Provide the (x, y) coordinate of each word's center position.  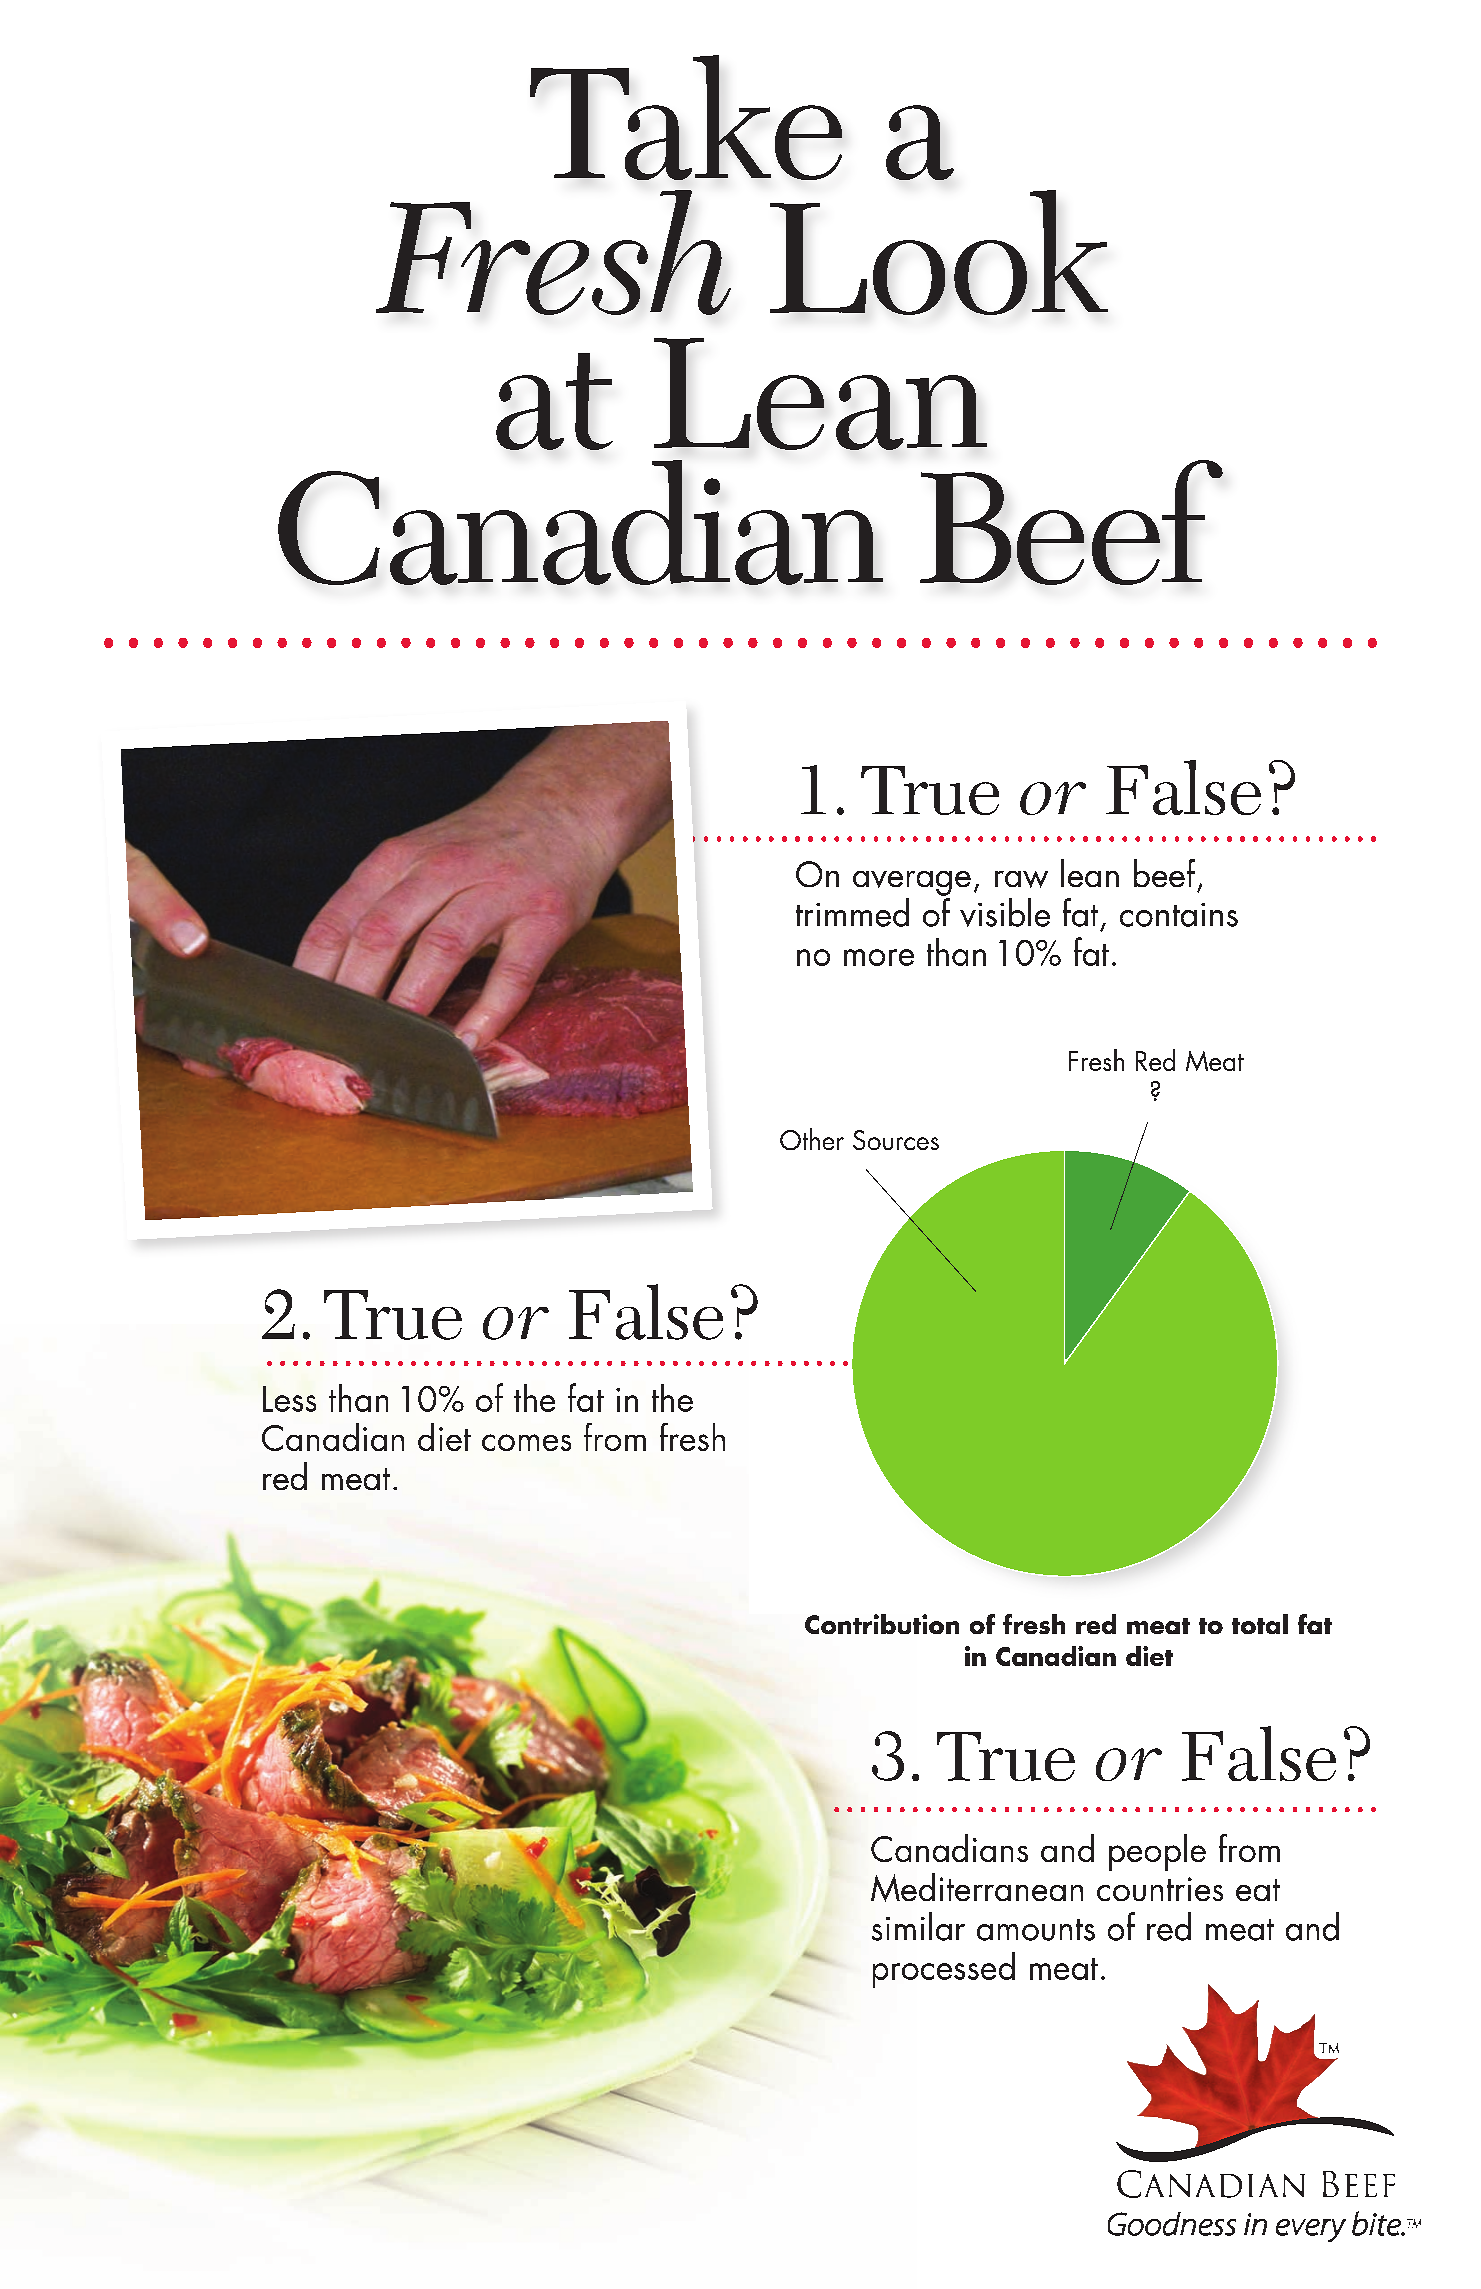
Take (686, 117)
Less (289, 1399)
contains (1179, 915)
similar (918, 1926)
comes (526, 1442)
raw (1021, 879)
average (912, 883)
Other (812, 1139)
